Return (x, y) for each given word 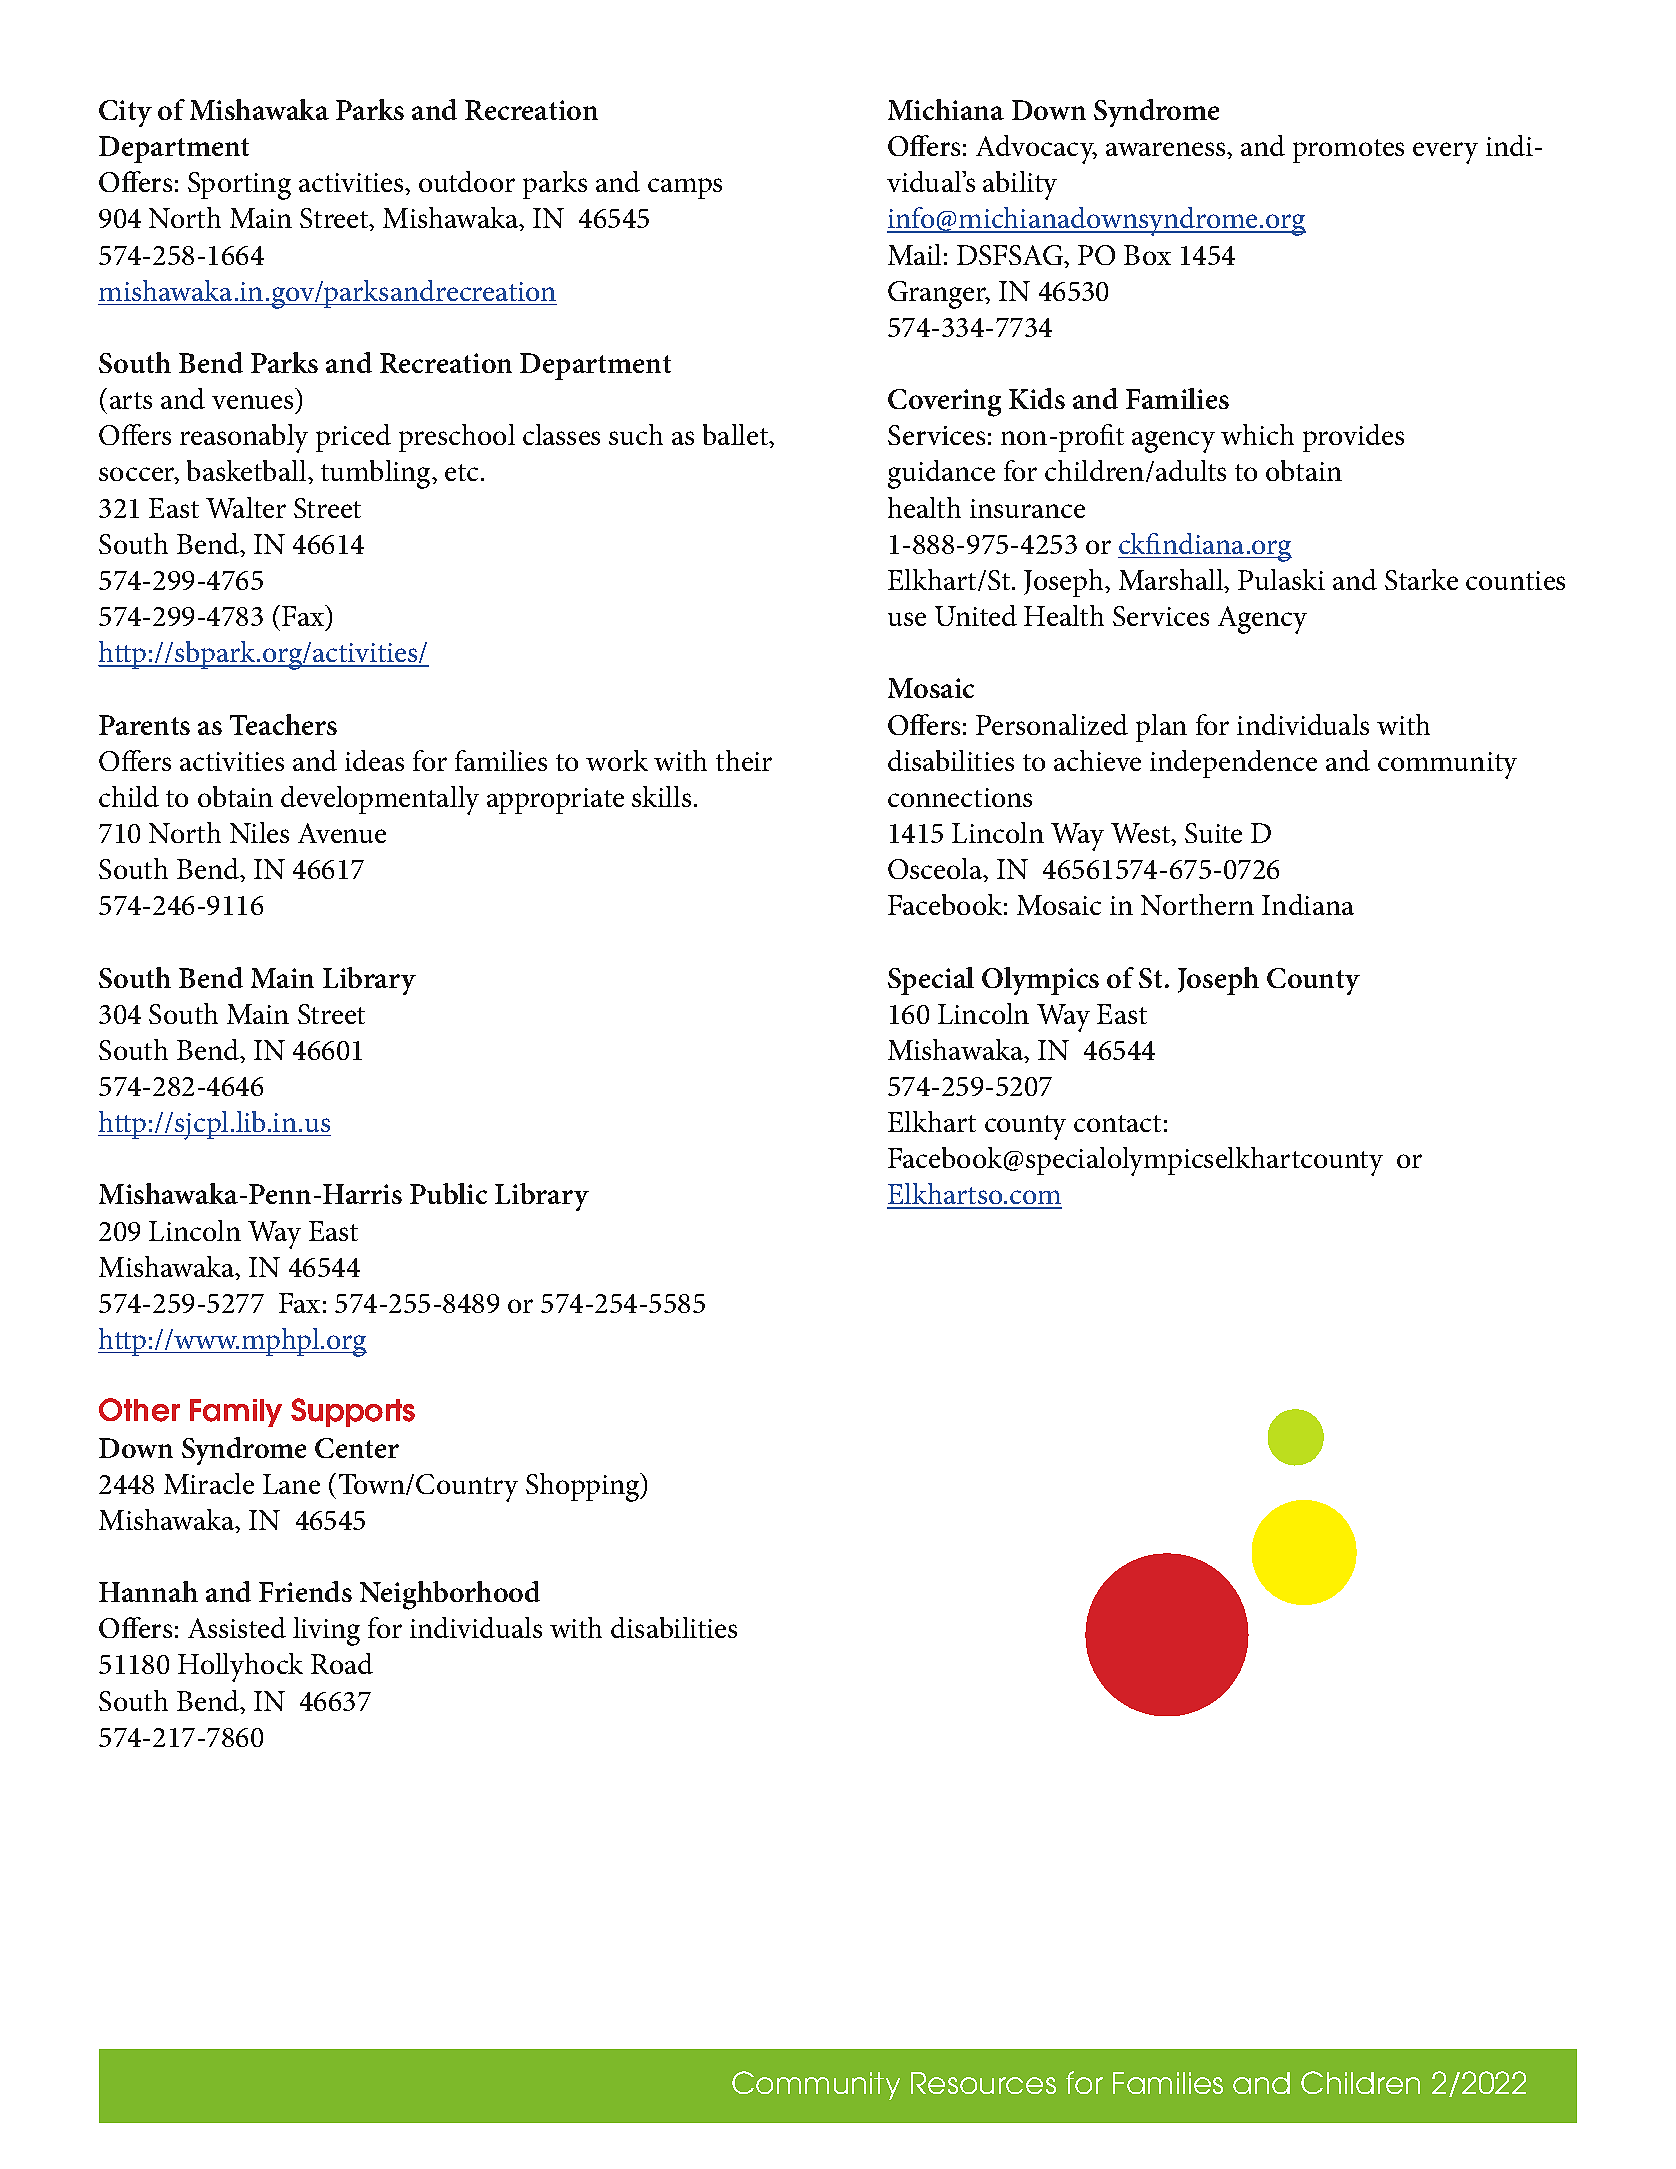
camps (685, 188)
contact (1117, 1123)
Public (448, 1193)
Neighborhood (450, 1595)
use (907, 619)
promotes (1348, 151)
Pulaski (1281, 579)
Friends (305, 1591)
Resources (983, 2083)
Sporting (239, 186)
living (326, 1631)
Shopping (584, 1487)
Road (342, 1663)
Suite (1213, 833)
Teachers (283, 724)
